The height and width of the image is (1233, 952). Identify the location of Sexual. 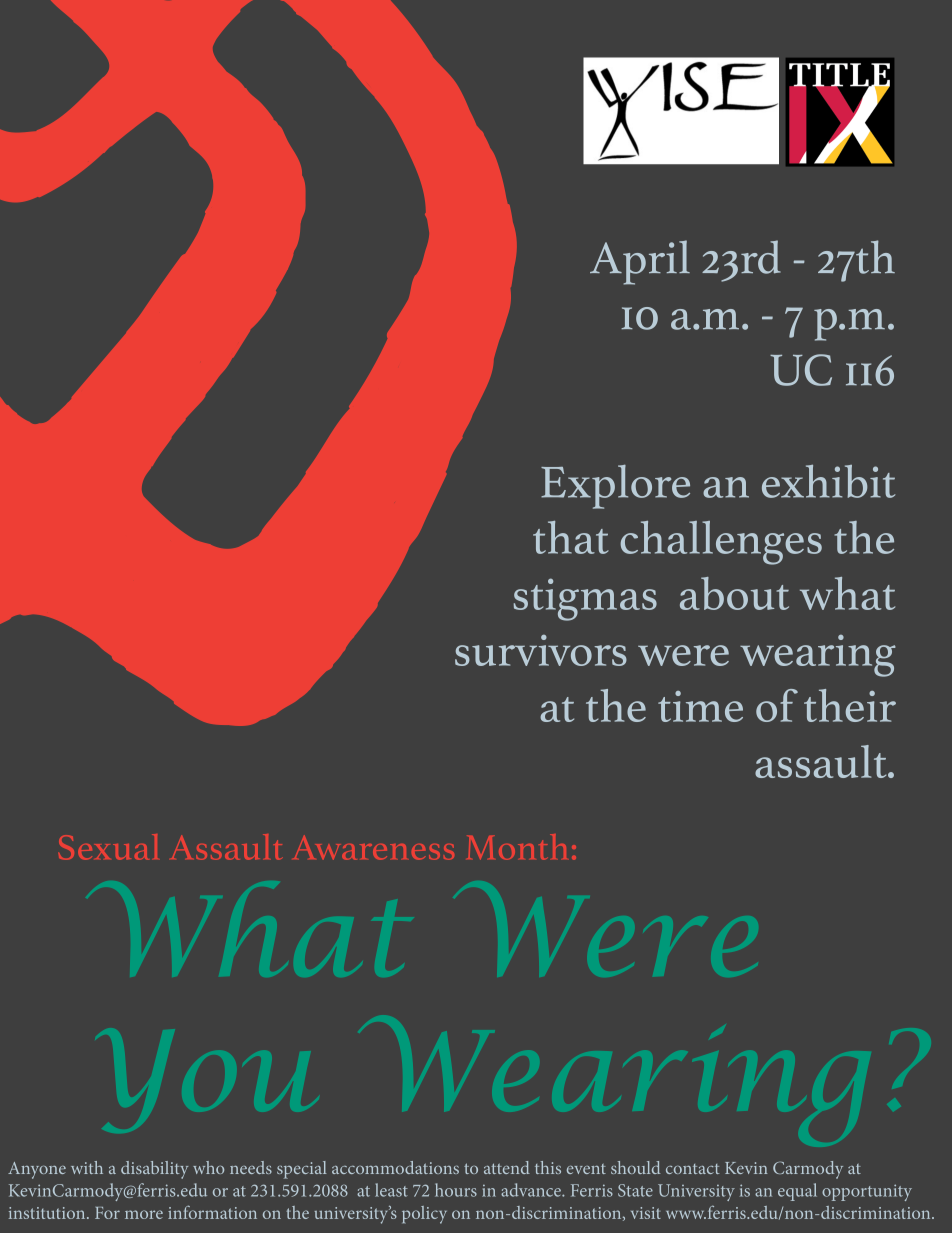
(108, 847).
